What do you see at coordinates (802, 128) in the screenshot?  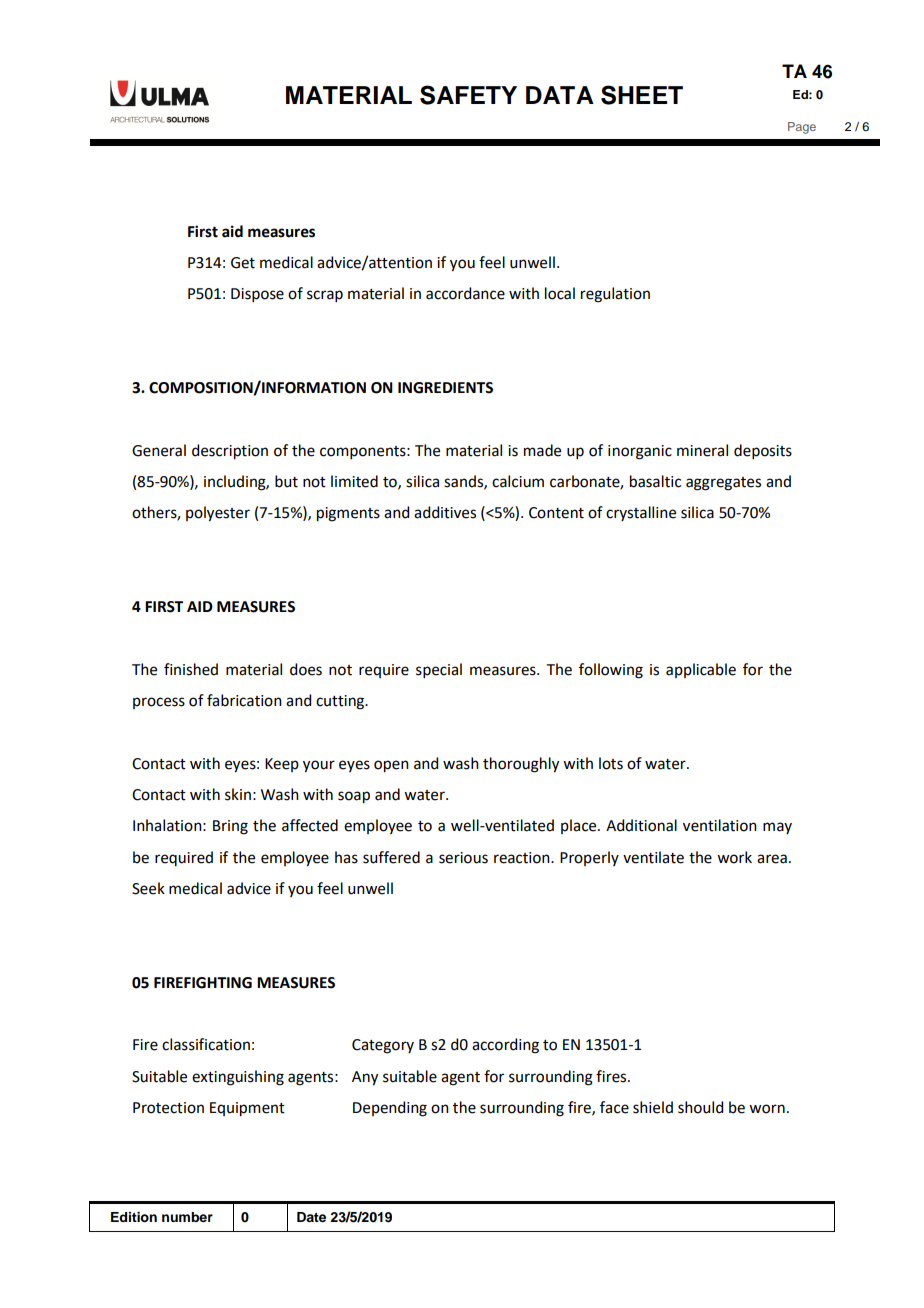 I see `Page` at bounding box center [802, 128].
